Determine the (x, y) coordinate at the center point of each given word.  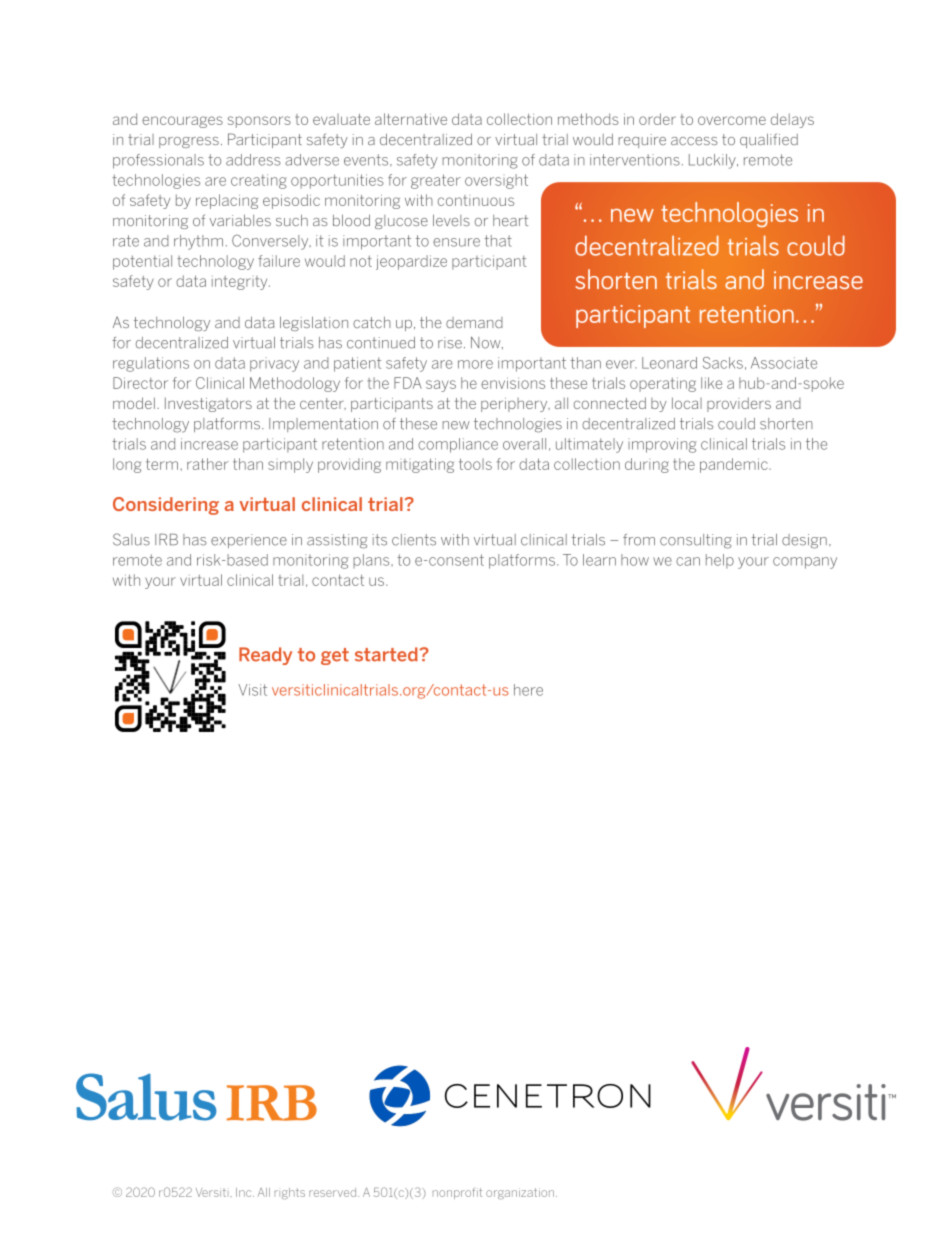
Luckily (713, 161)
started (387, 654)
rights (290, 1193)
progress (189, 142)
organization (520, 1193)
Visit (252, 690)
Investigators (208, 404)
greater (436, 181)
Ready (265, 656)
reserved (334, 1192)
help (720, 561)
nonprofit (457, 1193)
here (528, 690)
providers (739, 405)
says (441, 386)
